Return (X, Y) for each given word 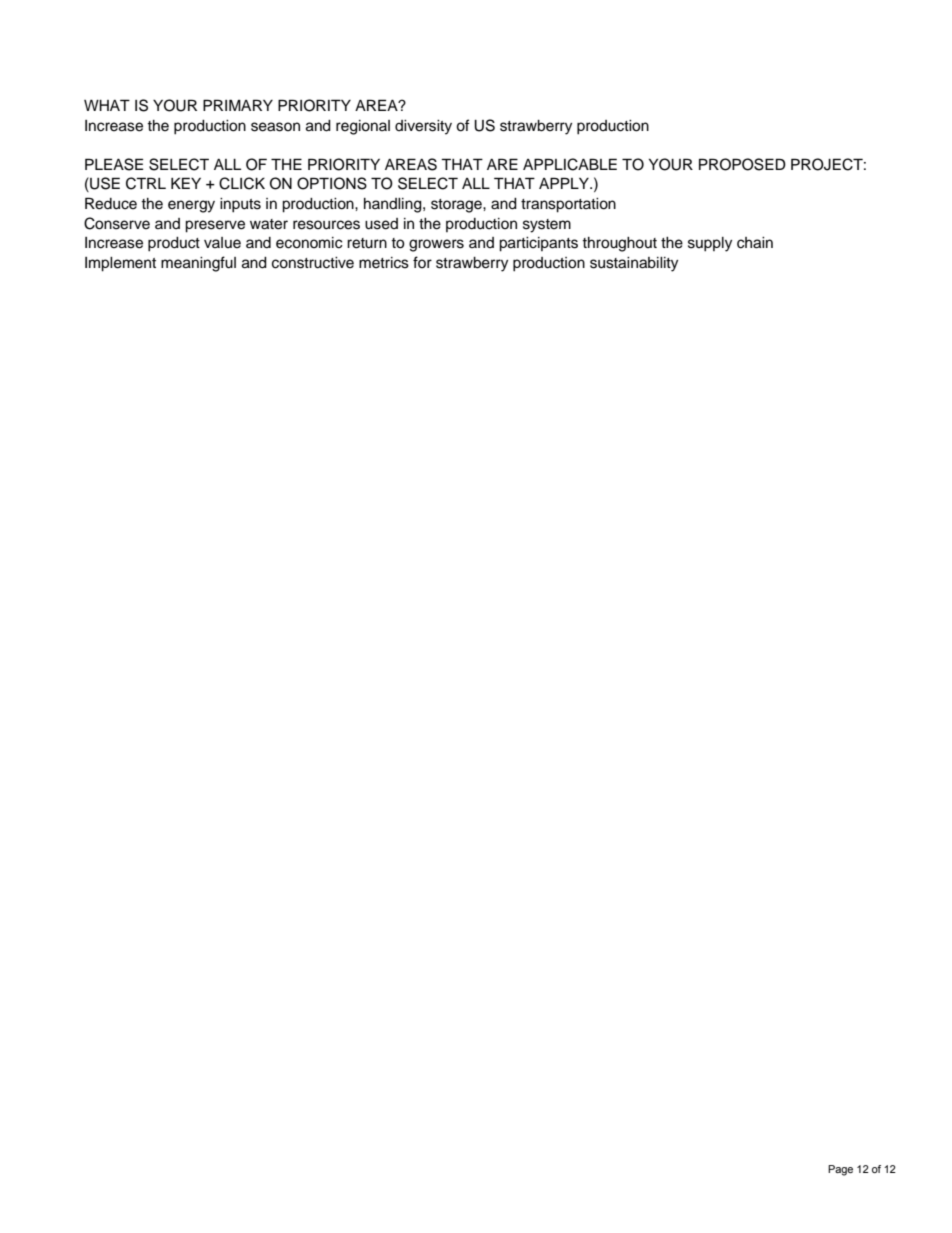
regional (363, 127)
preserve (215, 226)
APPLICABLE (570, 164)
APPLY (565, 183)
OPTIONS (332, 183)
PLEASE (114, 164)
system (547, 226)
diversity (423, 127)
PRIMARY (238, 105)
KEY (186, 183)
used (381, 224)
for (422, 262)
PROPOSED (742, 164)
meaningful (198, 264)
